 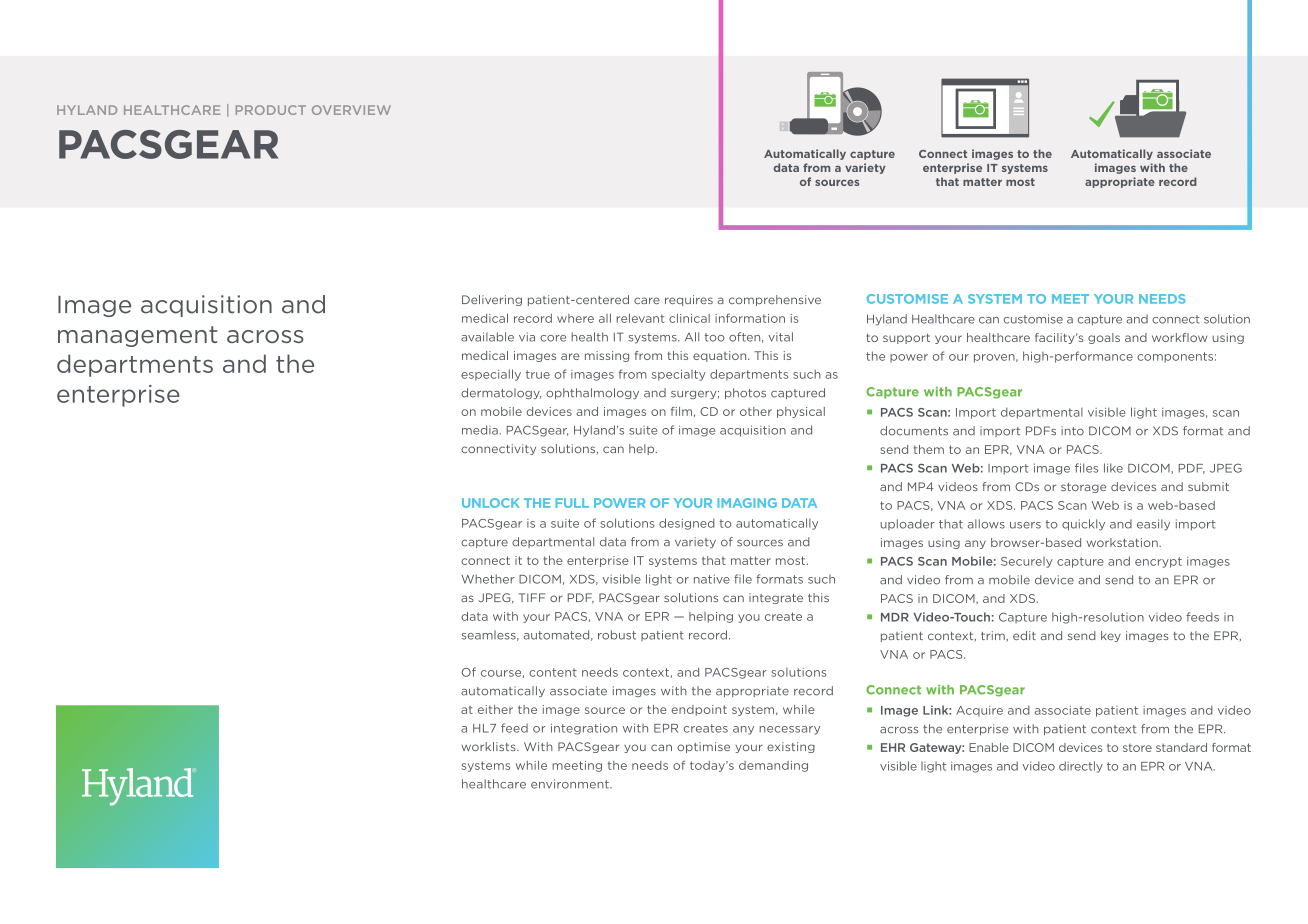 What do you see at coordinates (137, 336) in the image?
I see `management` at bounding box center [137, 336].
